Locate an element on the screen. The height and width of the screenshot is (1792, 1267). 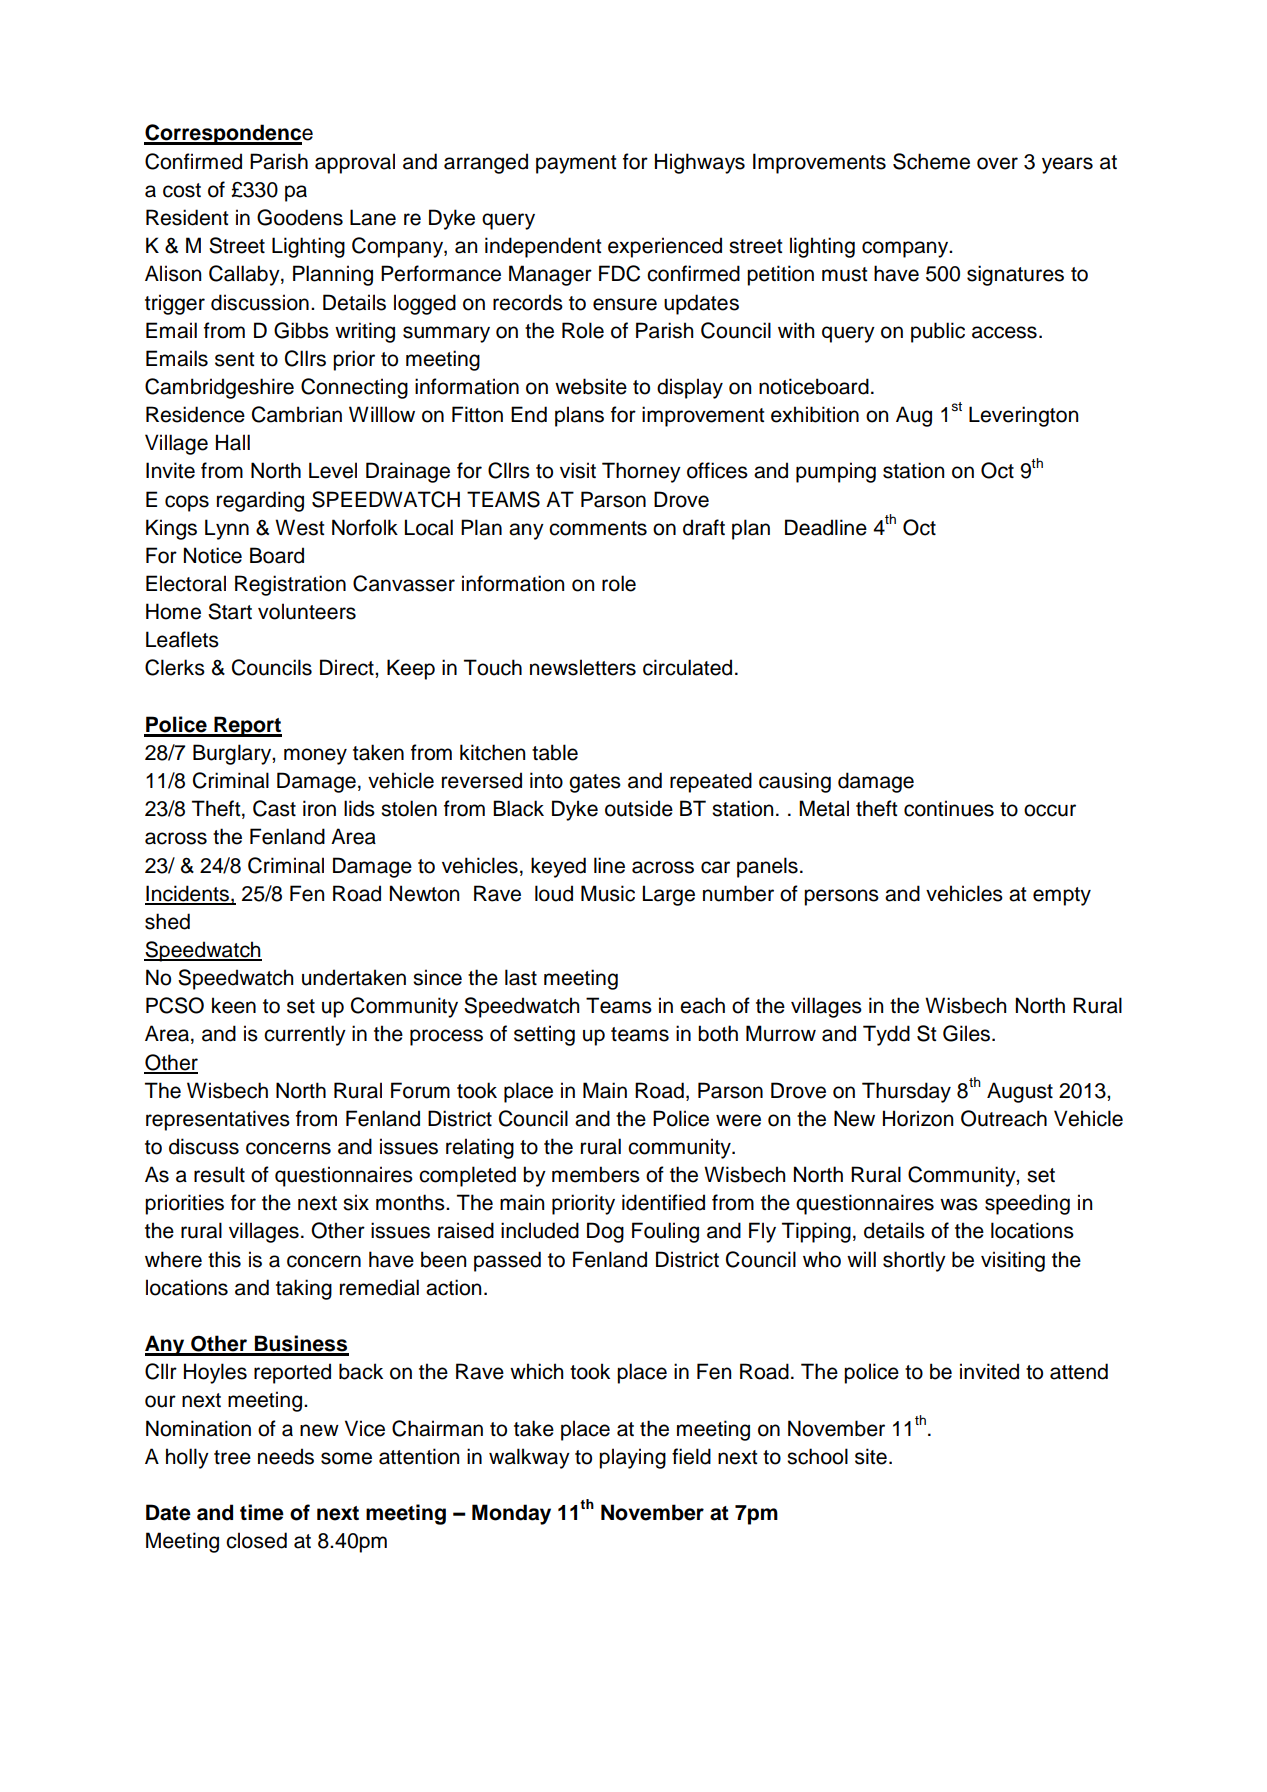
Correspondence is located at coordinates (228, 134).
